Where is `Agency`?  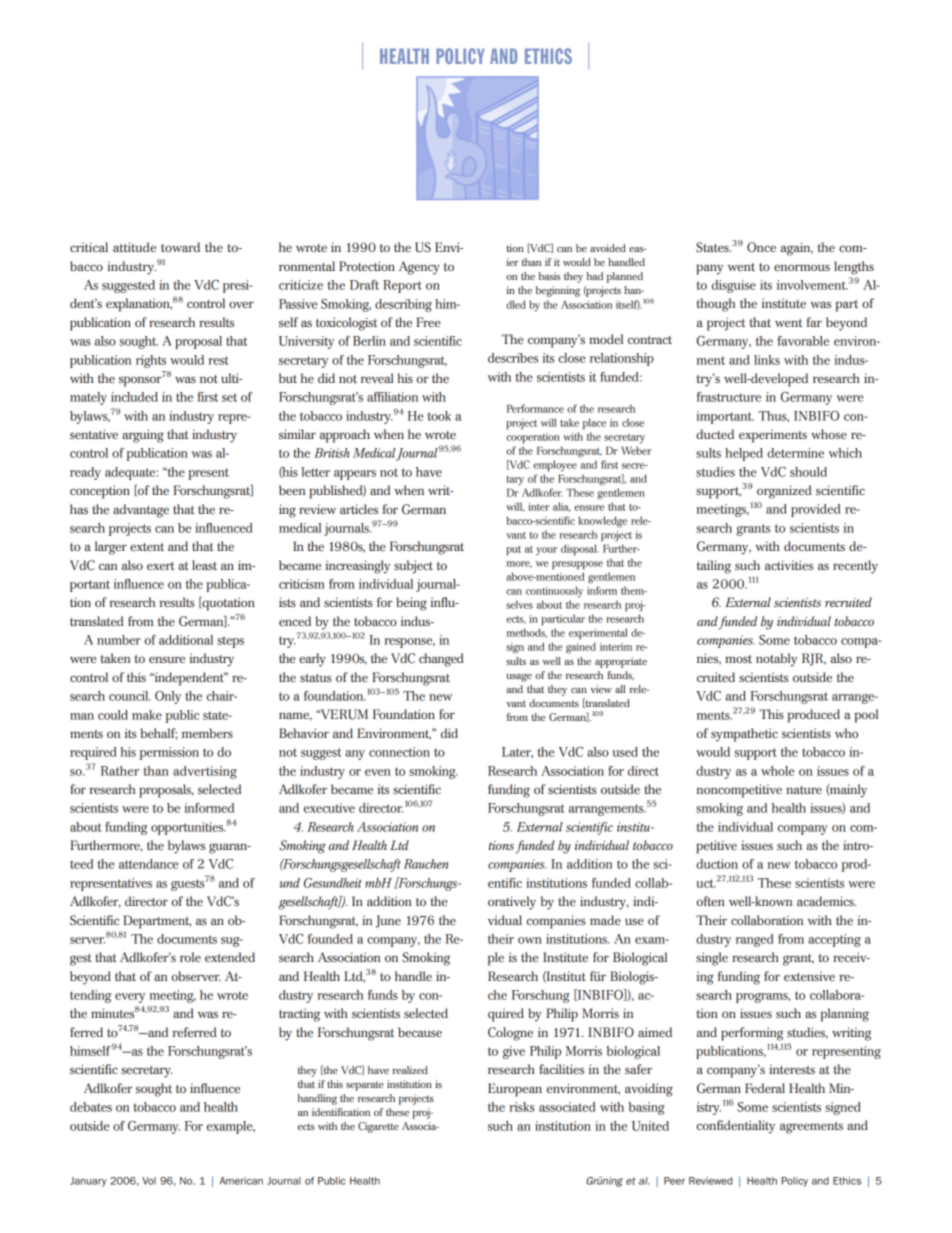
Agency is located at coordinates (419, 268).
